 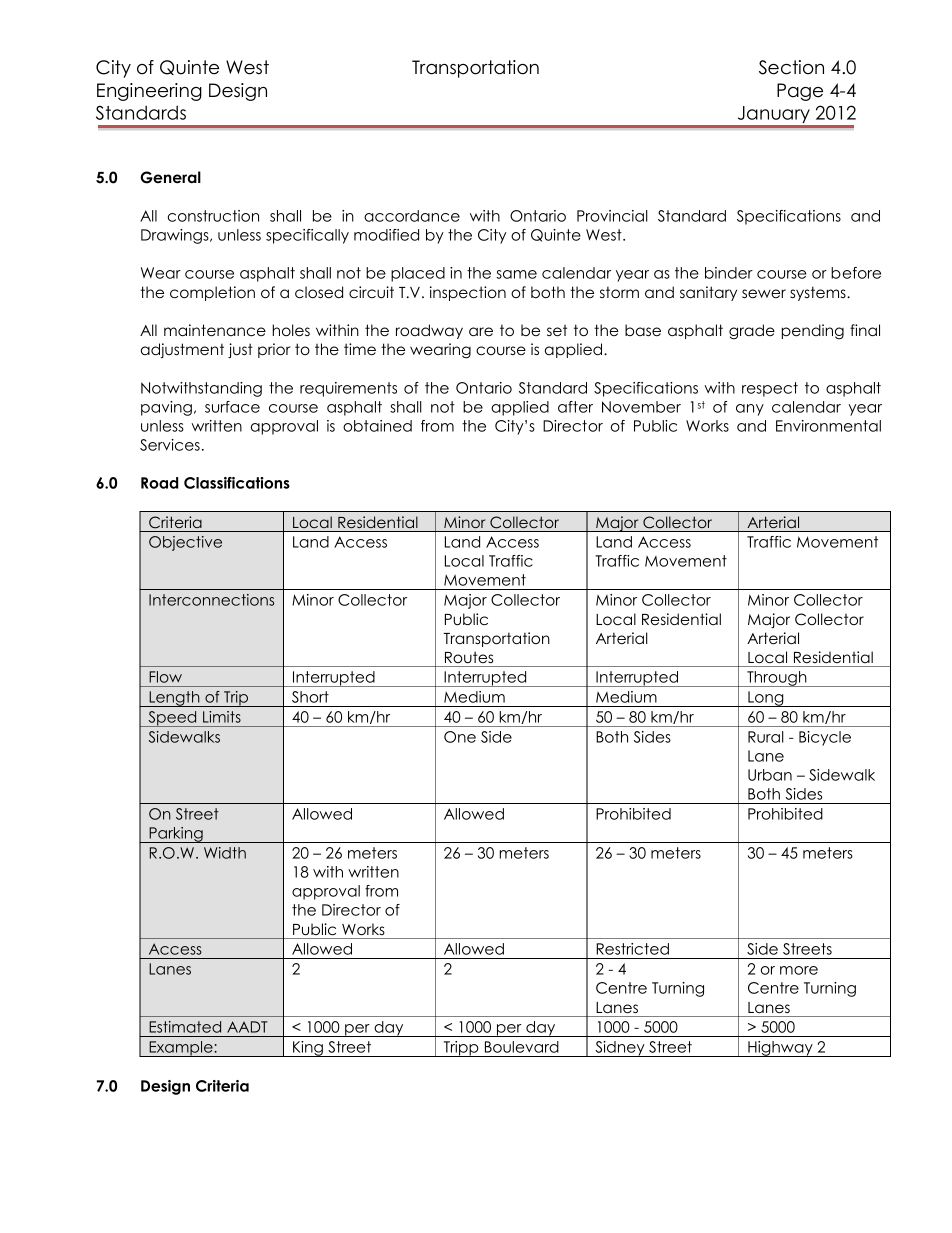 What do you see at coordinates (185, 1027) in the screenshot?
I see `Estimated` at bounding box center [185, 1027].
